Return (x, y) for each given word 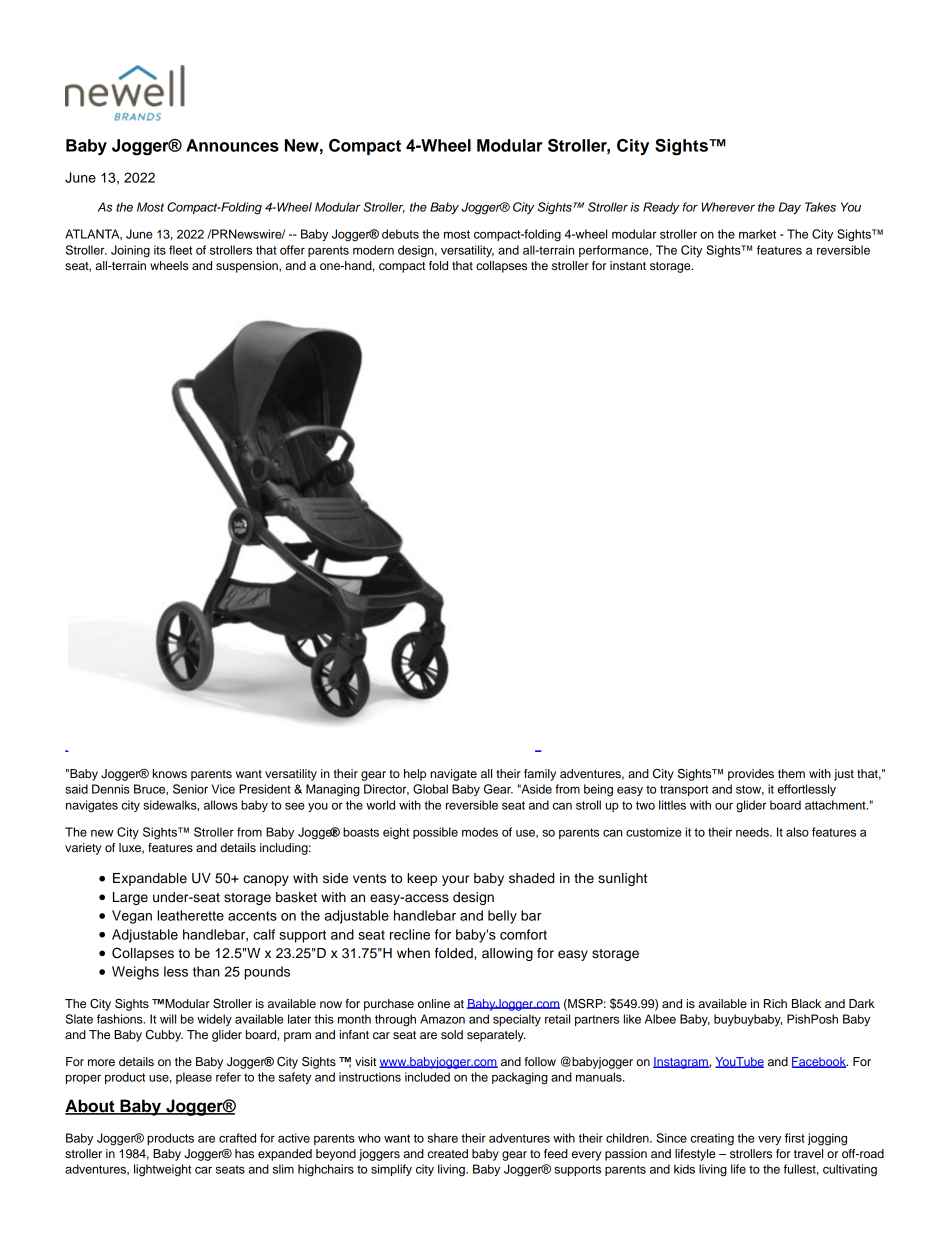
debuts (400, 234)
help (415, 775)
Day (790, 208)
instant (628, 265)
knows (170, 773)
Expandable (150, 879)
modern (373, 250)
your (455, 880)
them (791, 773)
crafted (237, 1138)
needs (753, 832)
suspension (248, 267)
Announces (232, 145)
